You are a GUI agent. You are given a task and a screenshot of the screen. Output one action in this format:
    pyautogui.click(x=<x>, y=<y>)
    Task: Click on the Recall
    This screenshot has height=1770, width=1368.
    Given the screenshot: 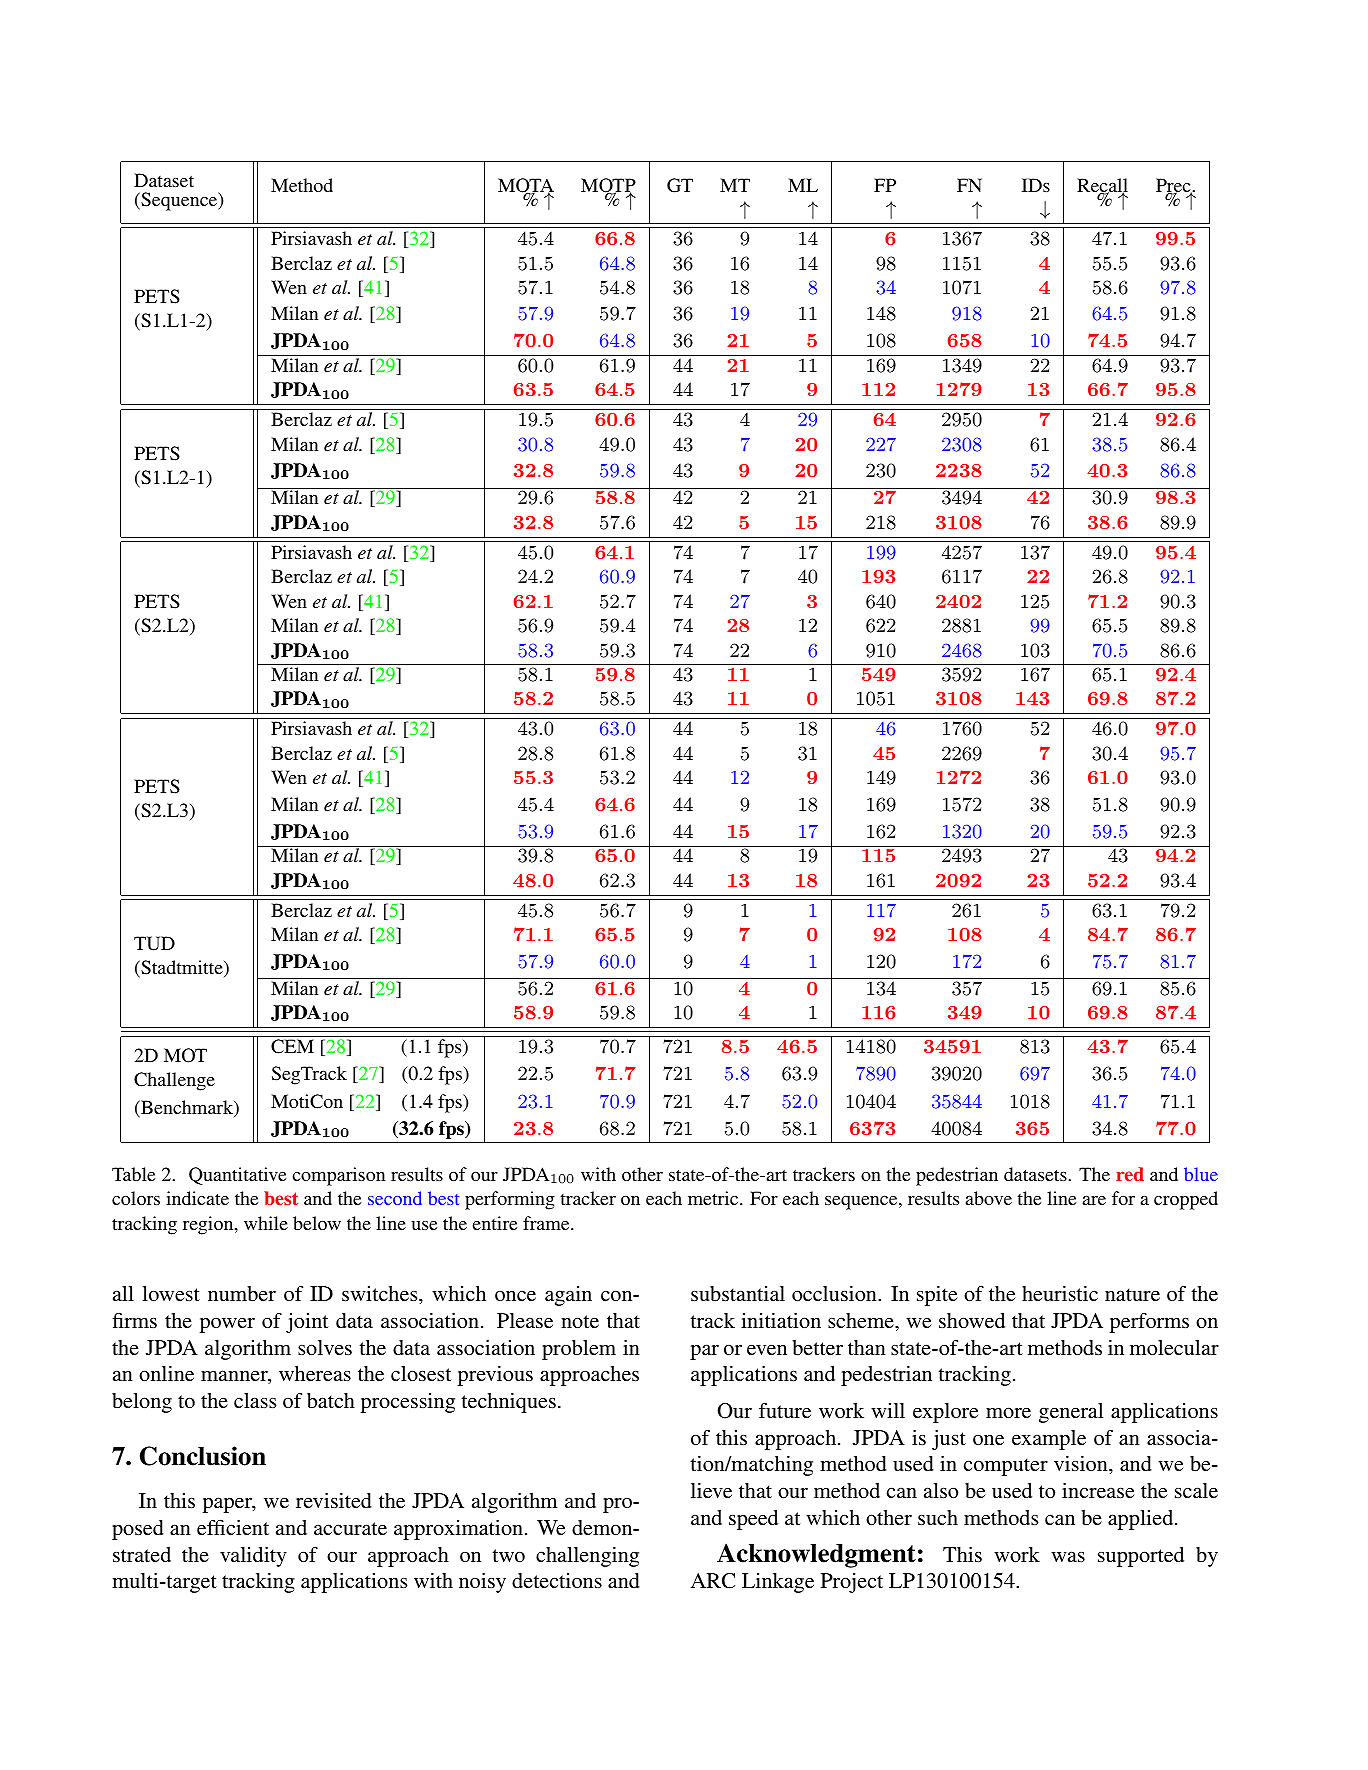 What is the action you would take?
    pyautogui.click(x=1102, y=186)
